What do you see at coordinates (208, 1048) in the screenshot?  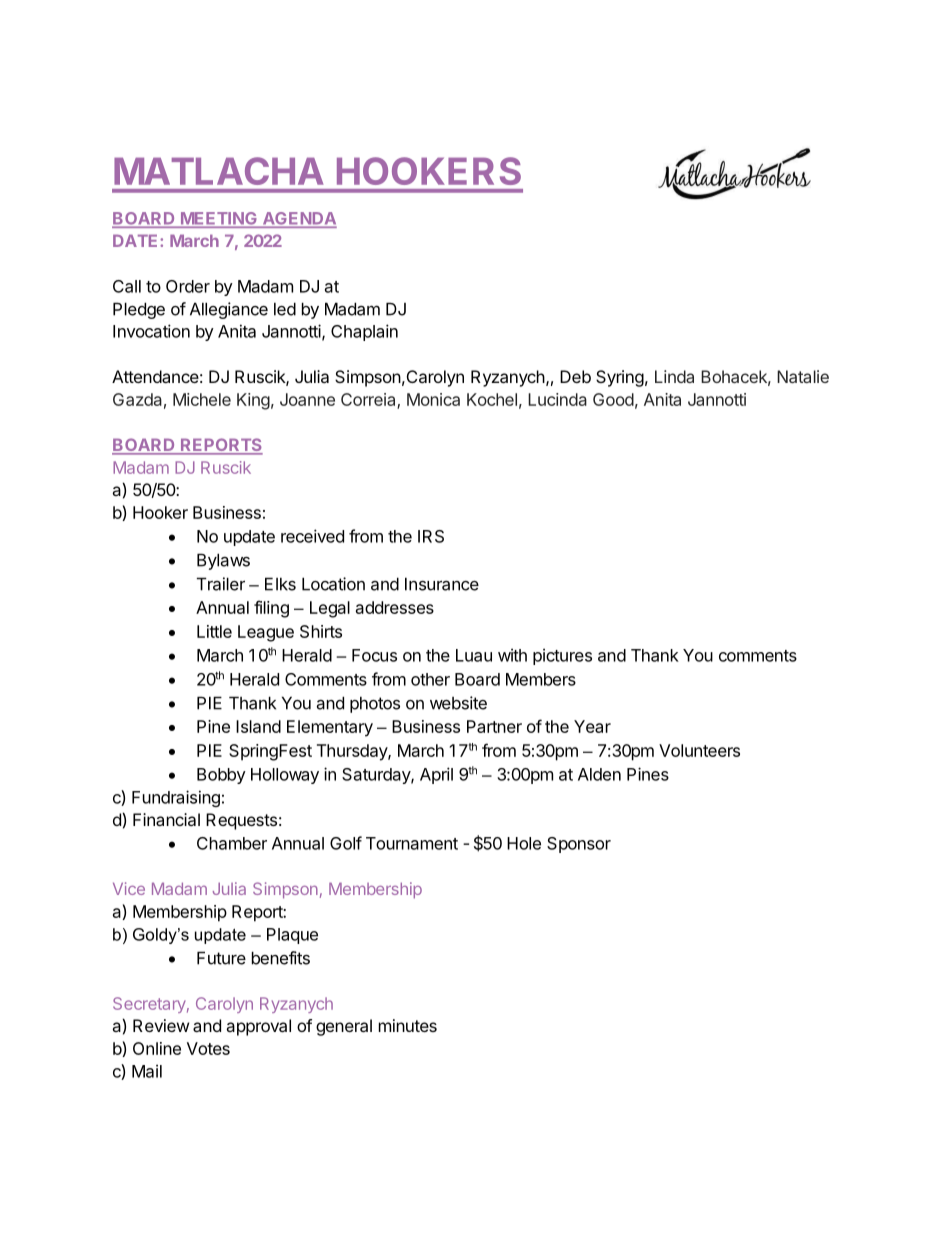 I see `Votes` at bounding box center [208, 1048].
